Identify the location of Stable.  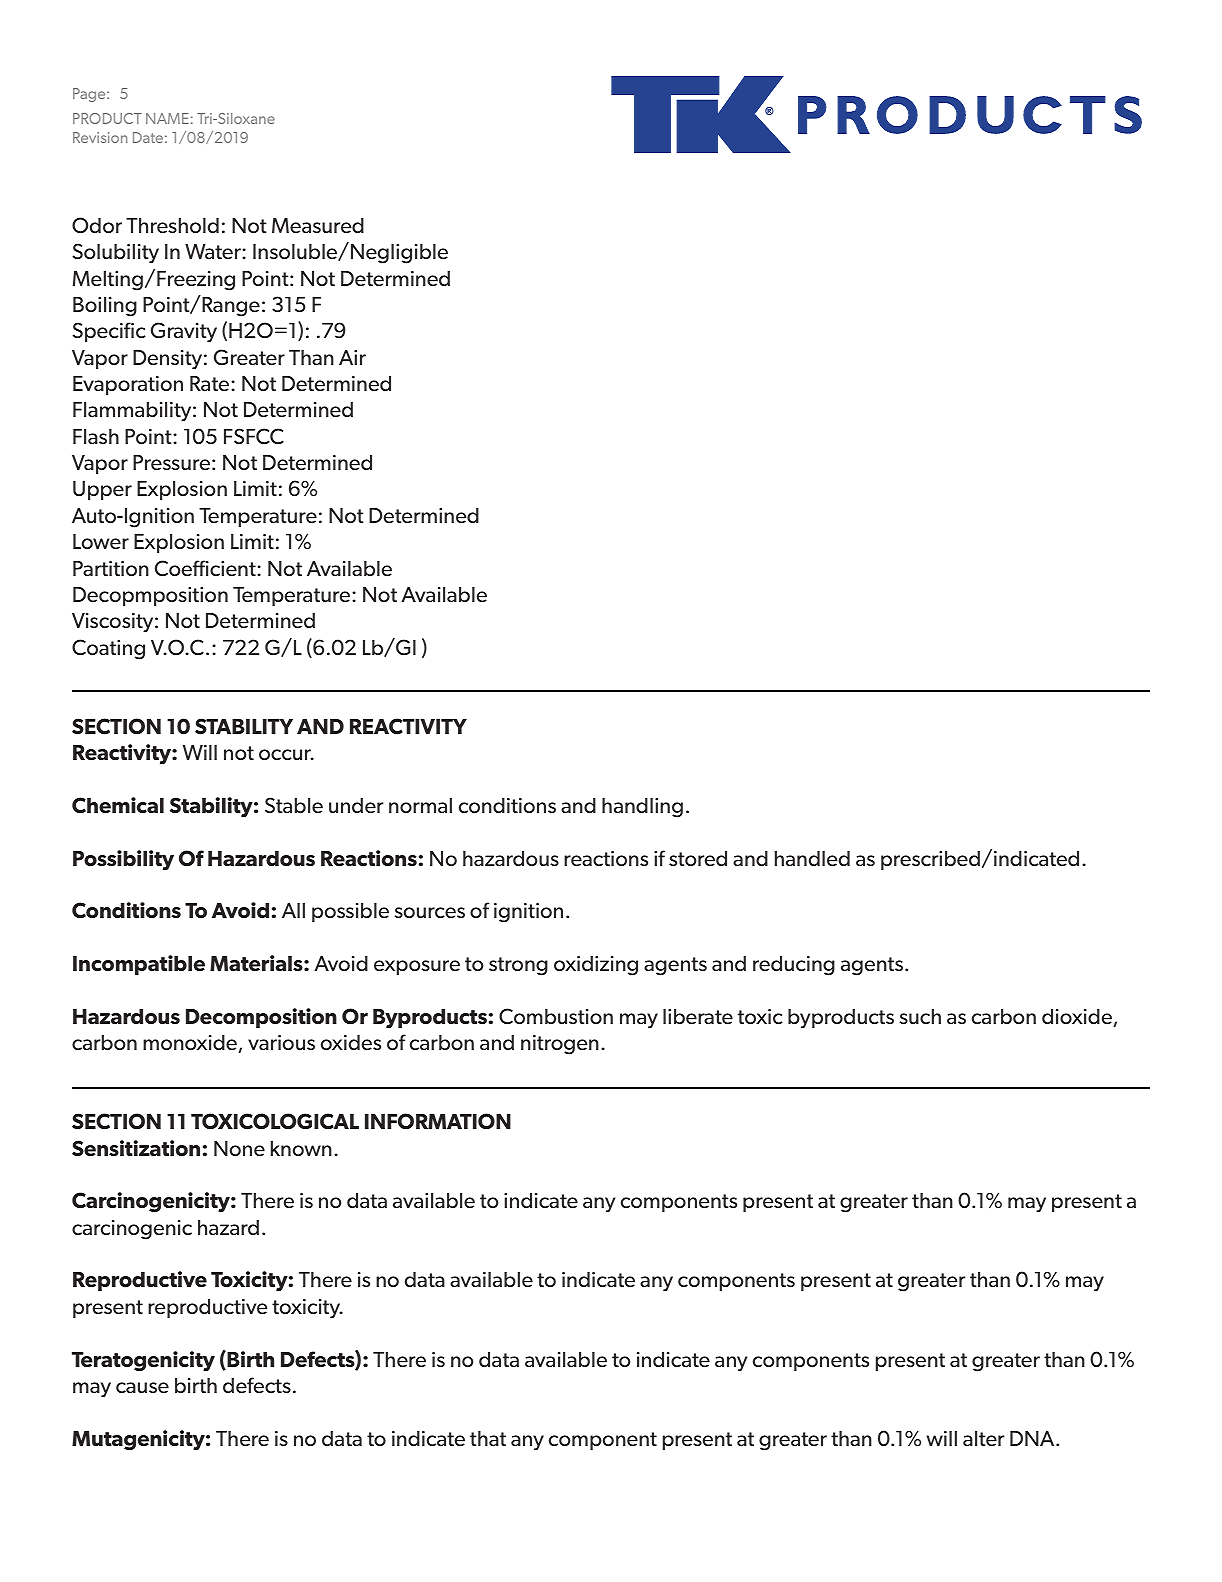
(294, 805).
